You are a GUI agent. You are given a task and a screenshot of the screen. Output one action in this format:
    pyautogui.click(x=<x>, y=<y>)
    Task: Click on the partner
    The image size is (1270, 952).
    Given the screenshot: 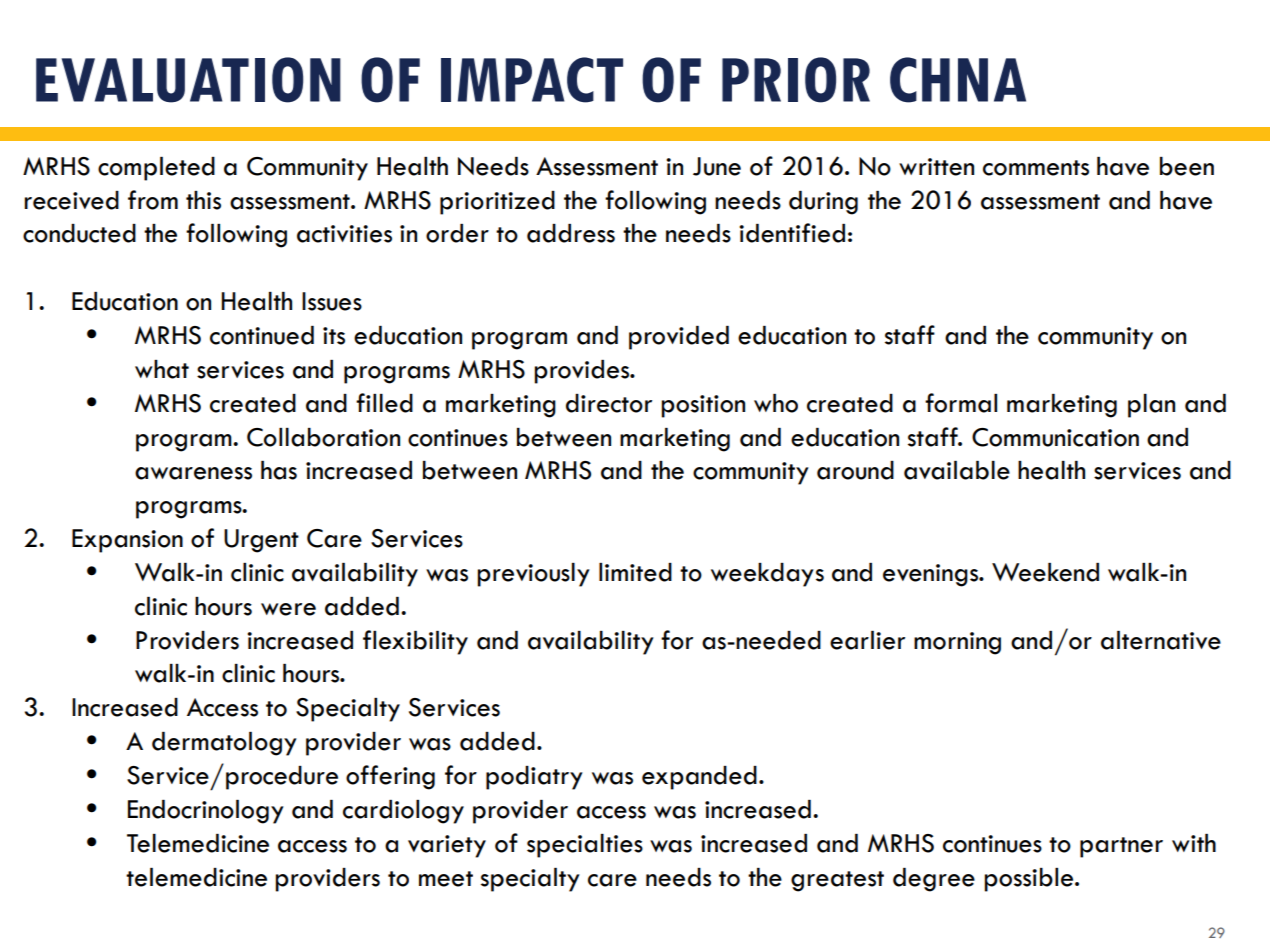 What is the action you would take?
    pyautogui.click(x=1121, y=847)
